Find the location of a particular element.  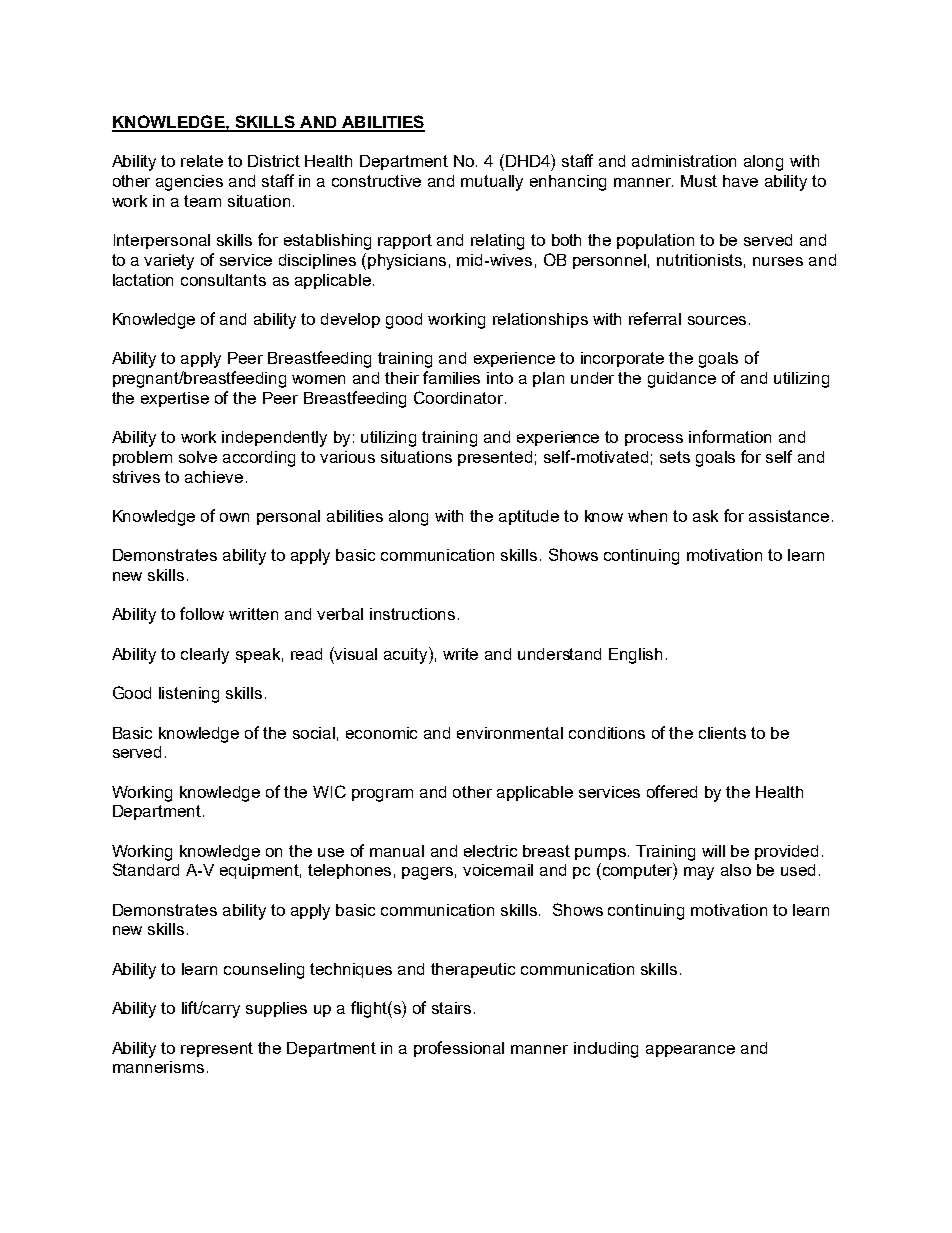

team is located at coordinates (202, 201).
